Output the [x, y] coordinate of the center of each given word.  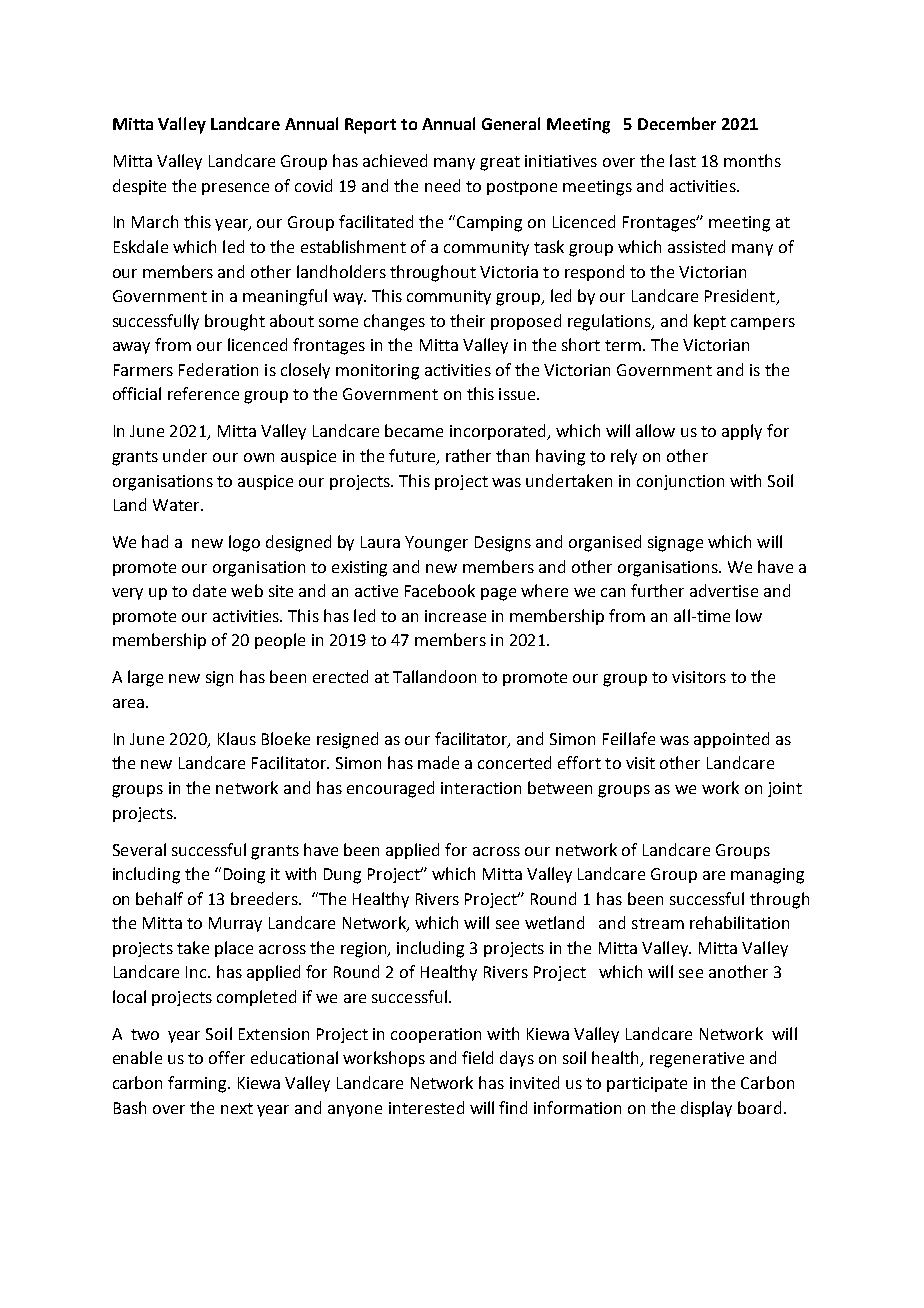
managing [767, 876]
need [442, 185]
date [209, 590]
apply [742, 432]
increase [455, 616]
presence [235, 189]
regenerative [697, 1060]
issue [518, 394]
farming [198, 1084]
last [683, 160]
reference [203, 393]
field [477, 1057]
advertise [724, 590]
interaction [481, 788]
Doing [244, 876]
